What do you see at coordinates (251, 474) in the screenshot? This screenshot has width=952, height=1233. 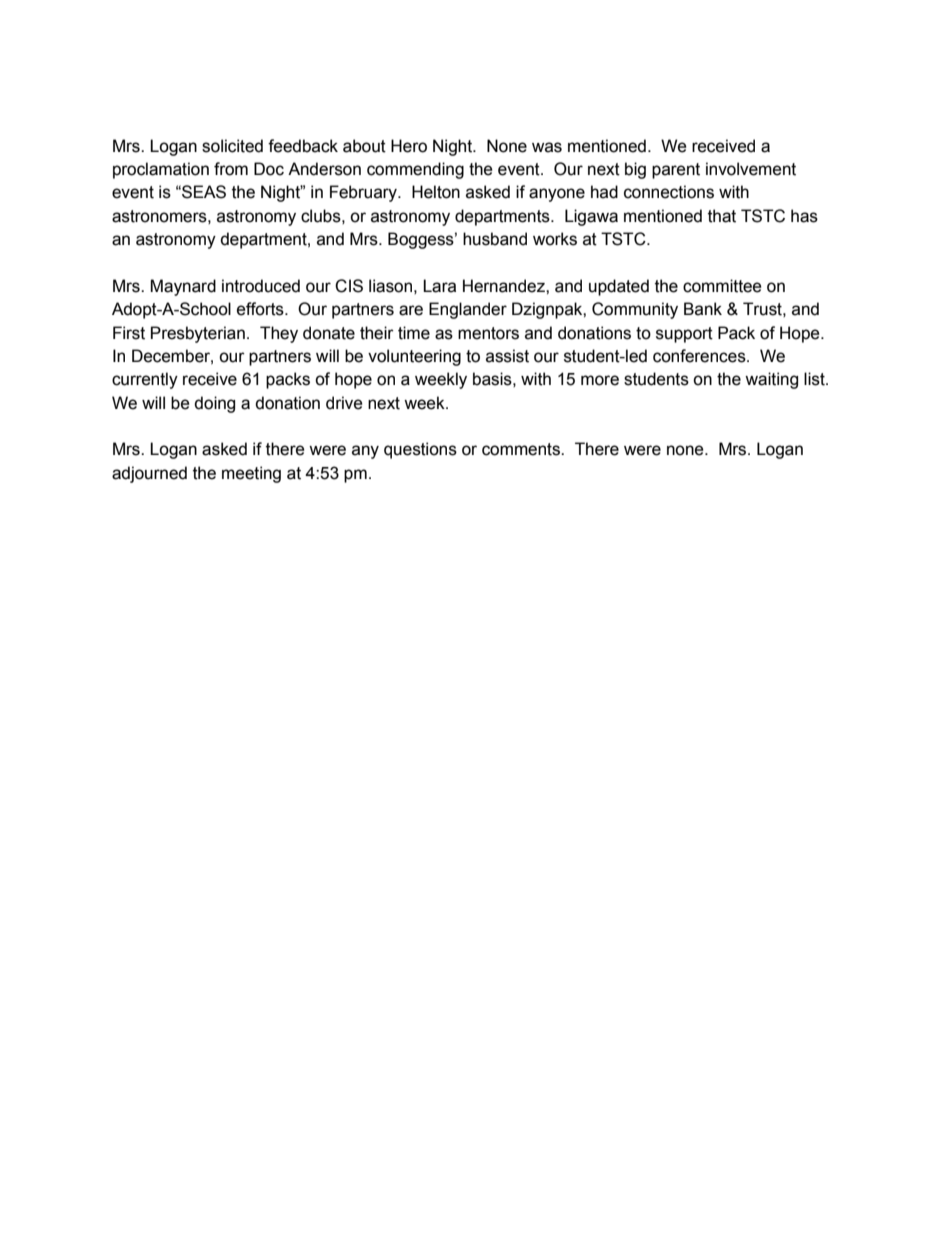 I see `meeting` at bounding box center [251, 474].
